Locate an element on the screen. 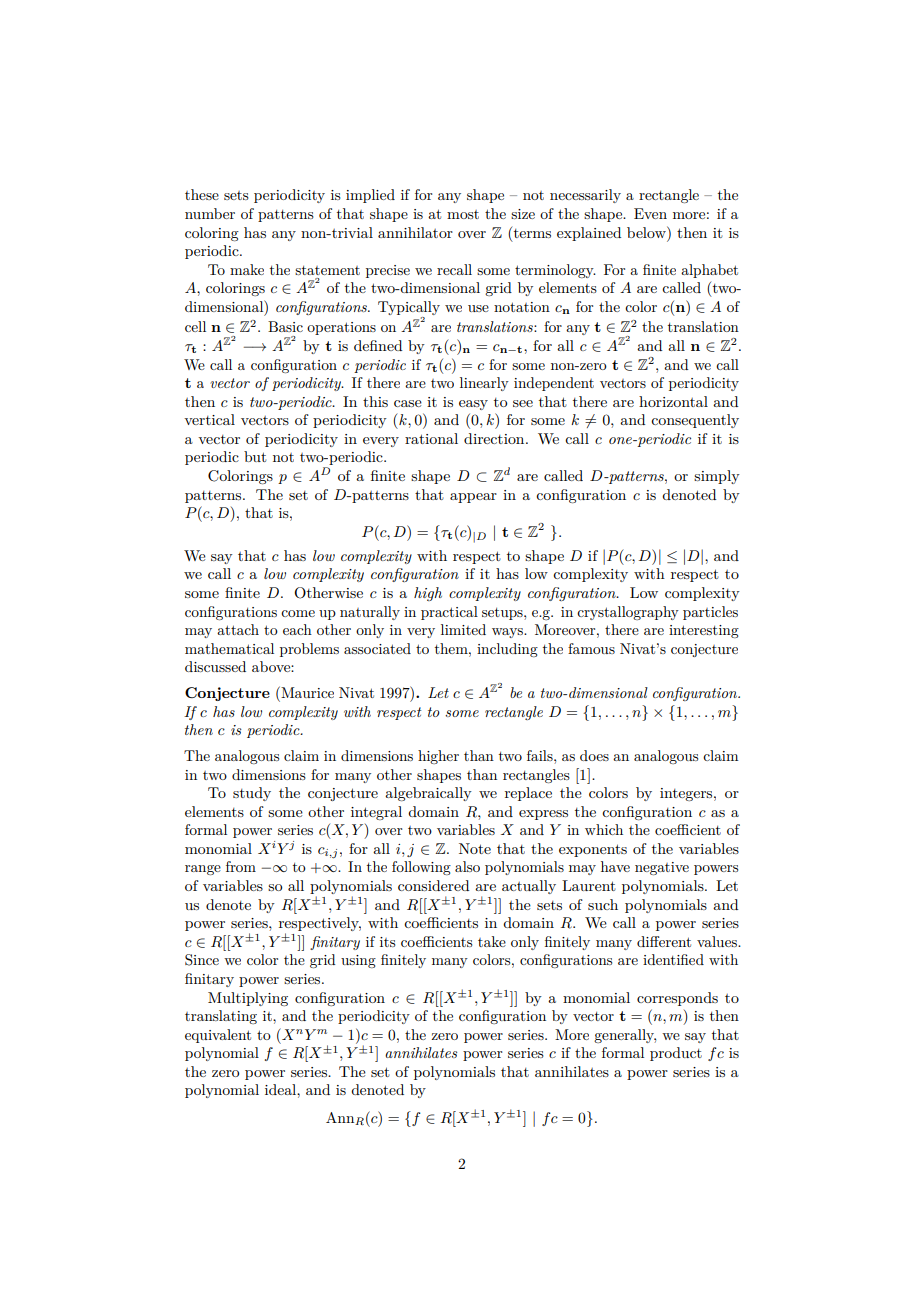 Image resolution: width=924 pixels, height=1308 pixels. crystallography is located at coordinates (628, 613).
